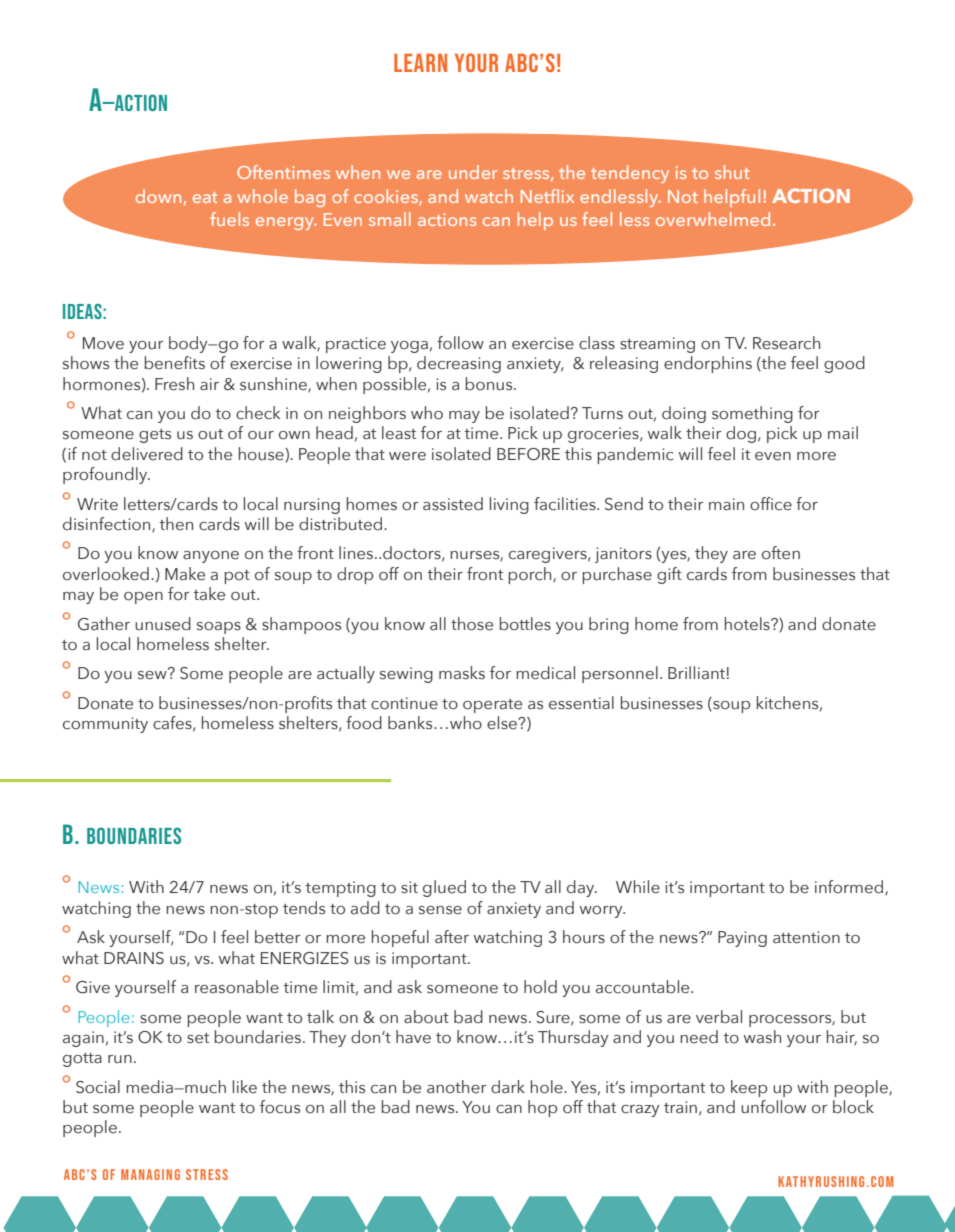 The width and height of the image is (955, 1232). What do you see at coordinates (732, 172) in the image?
I see `shut` at bounding box center [732, 172].
